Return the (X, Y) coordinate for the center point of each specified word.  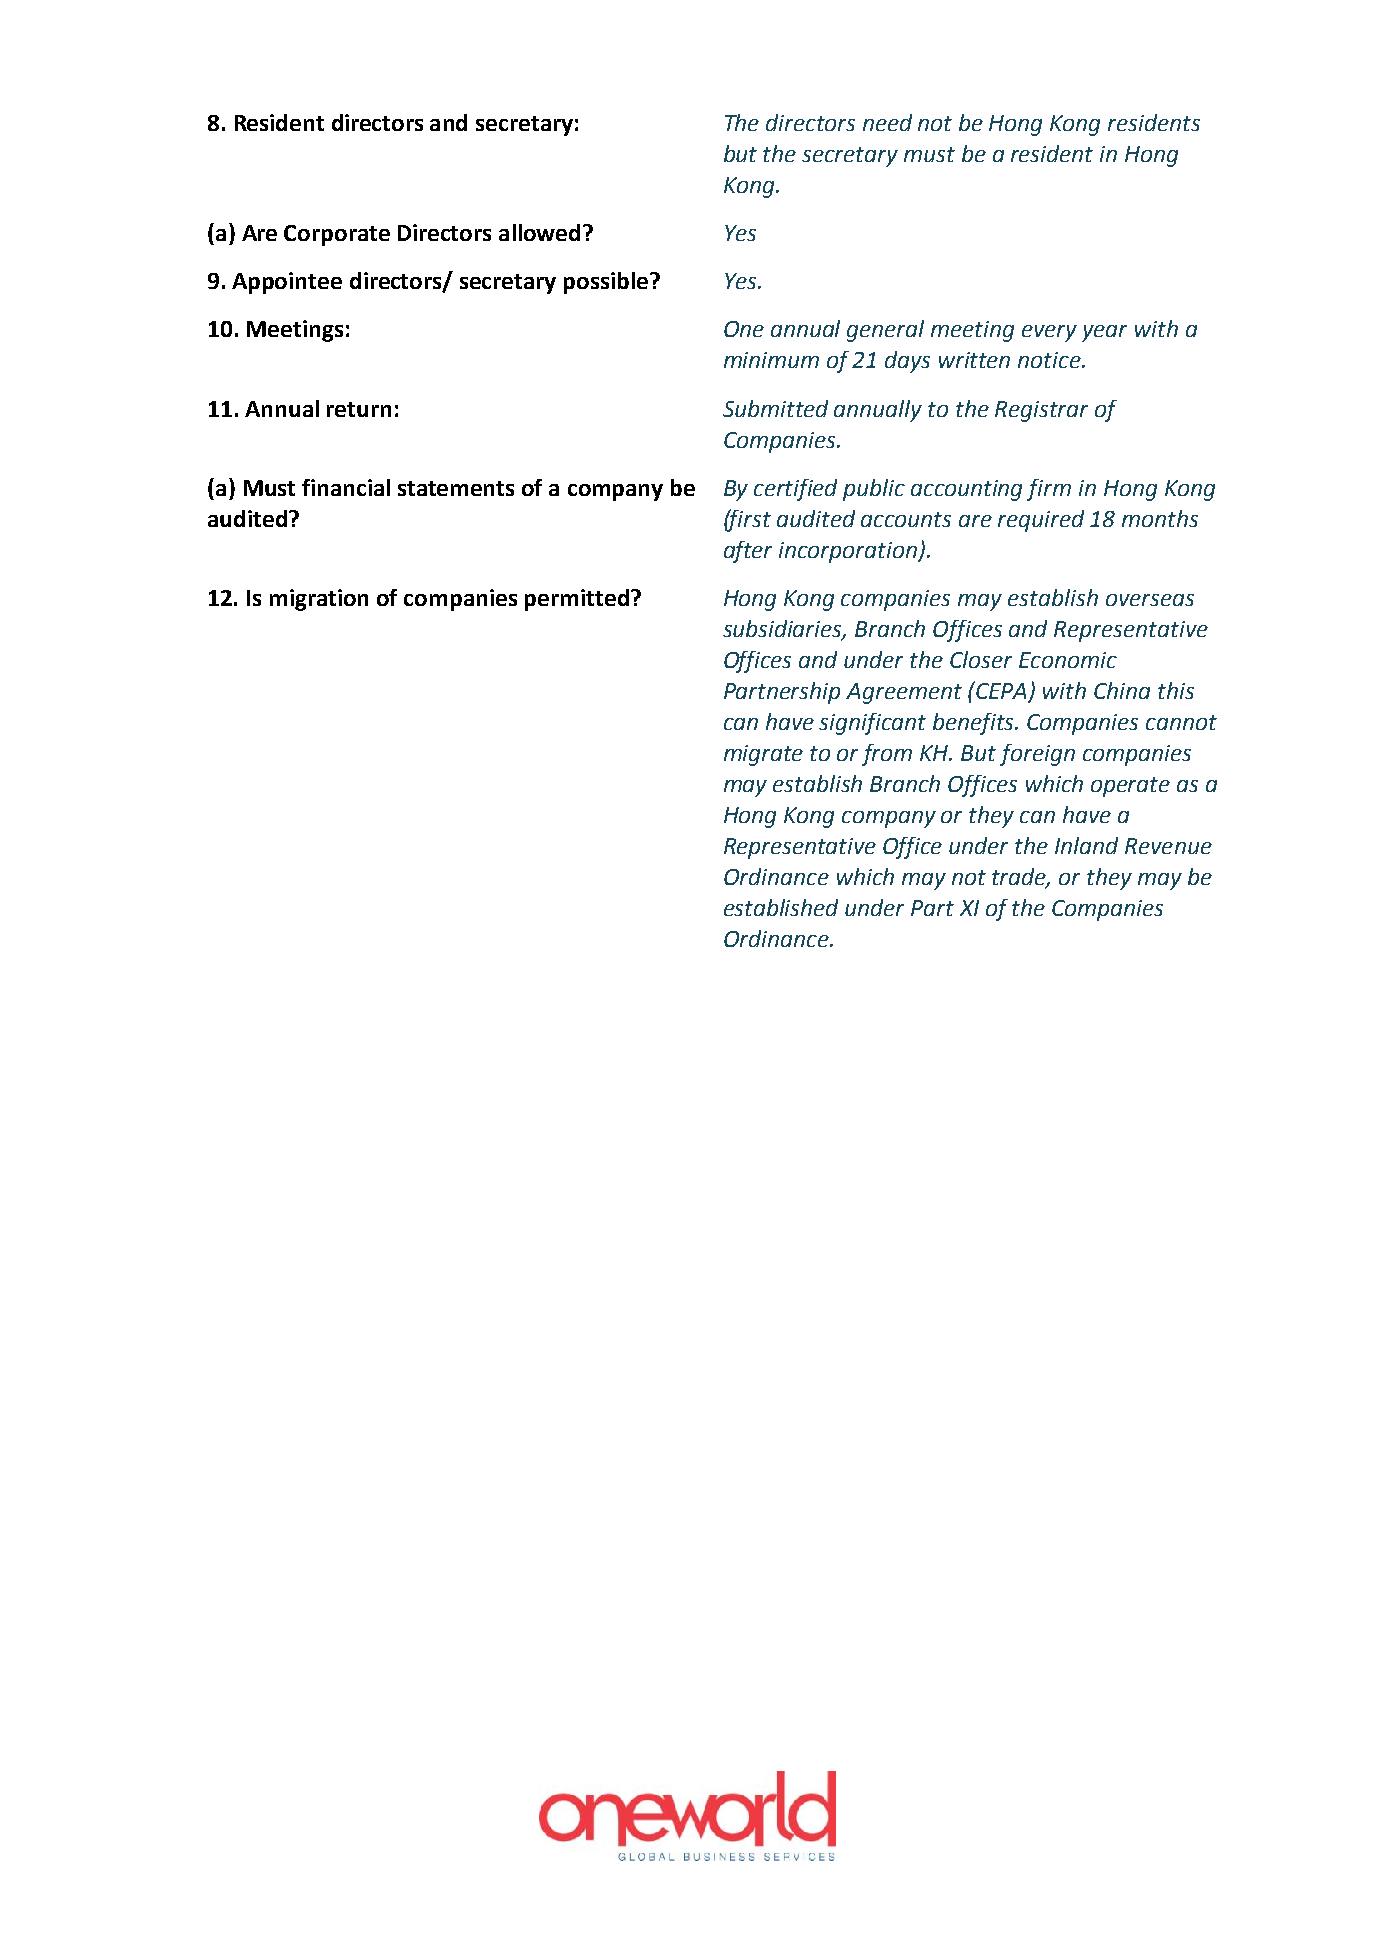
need (887, 122)
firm (1049, 490)
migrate (763, 755)
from (887, 755)
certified (795, 490)
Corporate (337, 235)
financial (346, 487)
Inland (1086, 845)
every (1049, 333)
